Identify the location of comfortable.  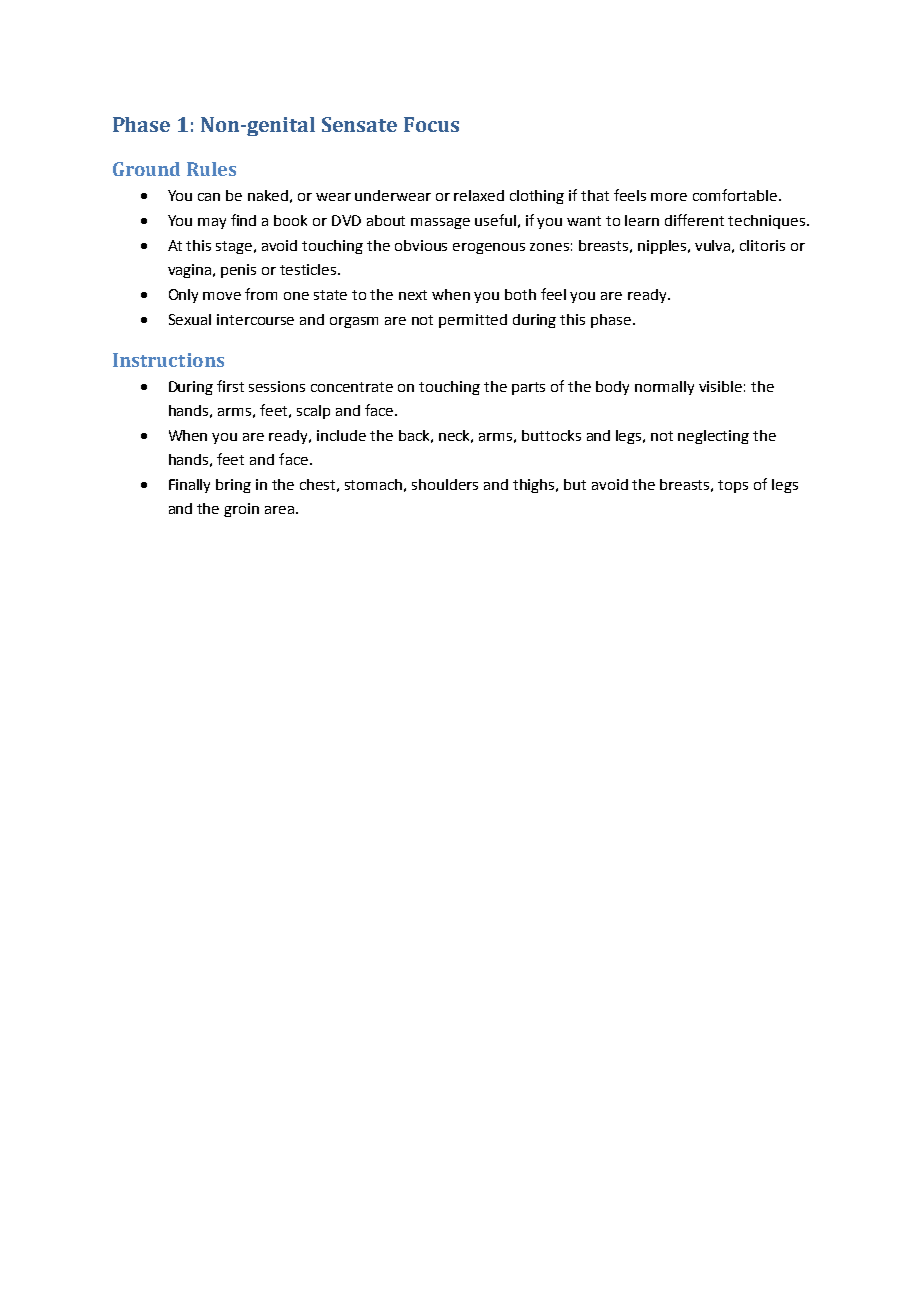
(735, 195).
